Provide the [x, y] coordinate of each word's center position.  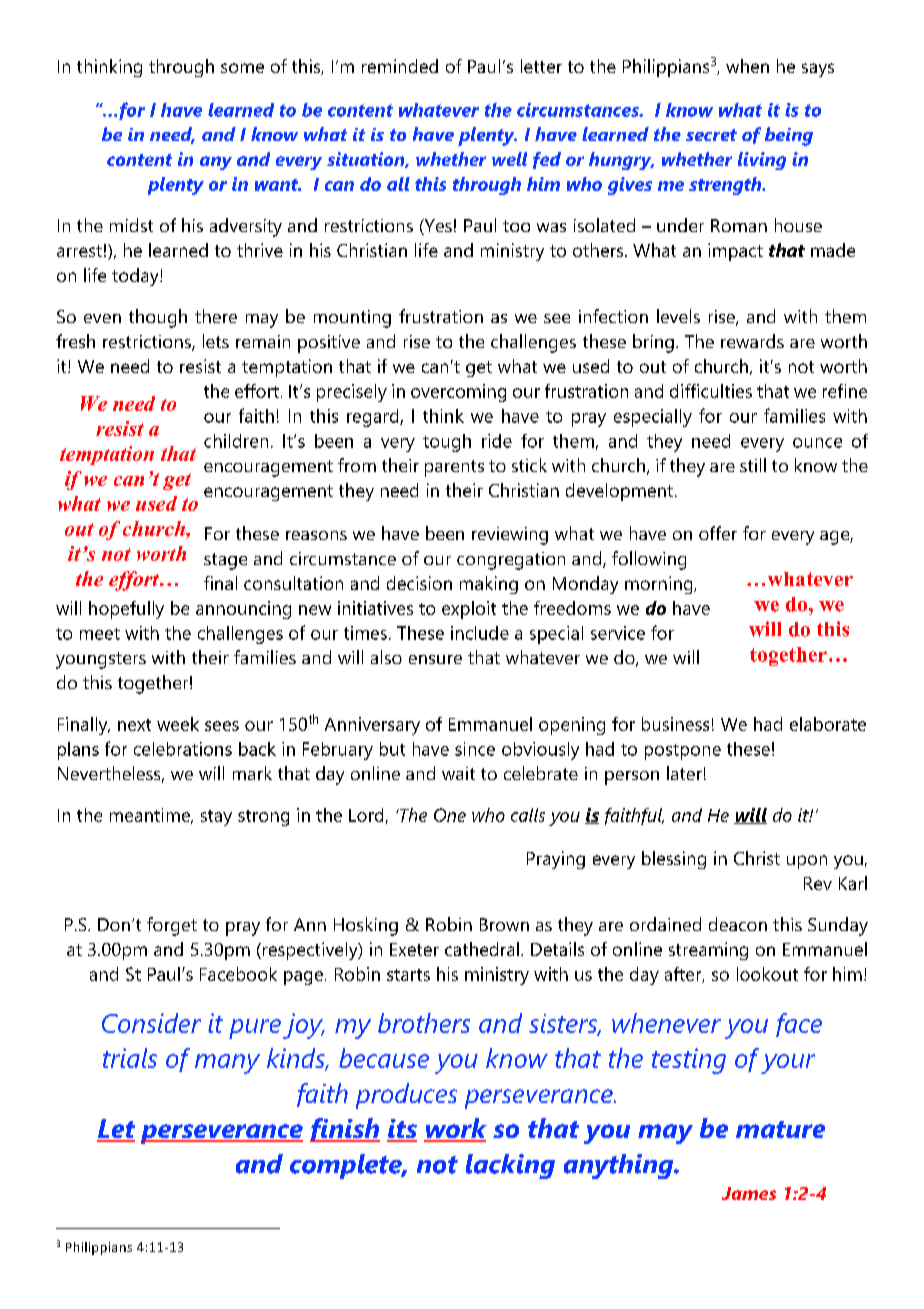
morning [660, 585]
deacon [738, 924]
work [455, 1129]
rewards [752, 341]
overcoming [458, 393]
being [789, 136]
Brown [504, 924]
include [480, 633]
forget [172, 926]
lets [216, 341]
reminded [400, 66]
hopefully [126, 610]
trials [130, 1058]
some [242, 68]
